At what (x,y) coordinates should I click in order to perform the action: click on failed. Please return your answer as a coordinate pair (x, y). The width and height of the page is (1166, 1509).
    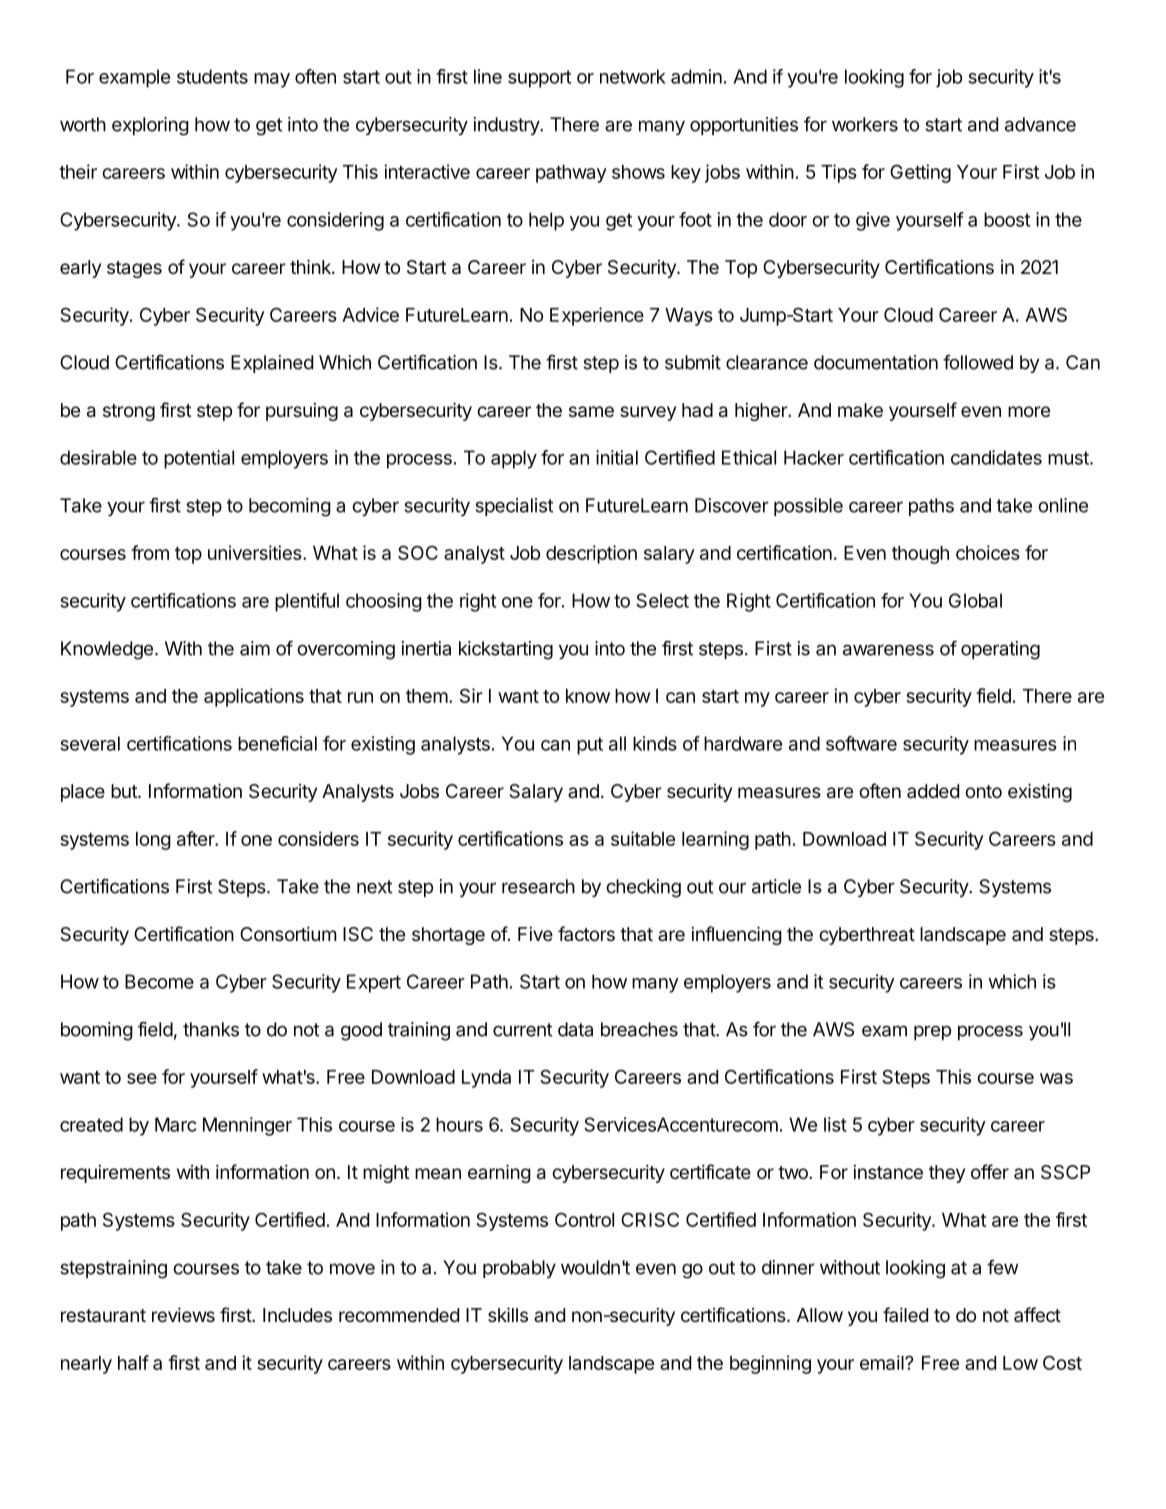
    Looking at the image, I should click on (905, 1314).
